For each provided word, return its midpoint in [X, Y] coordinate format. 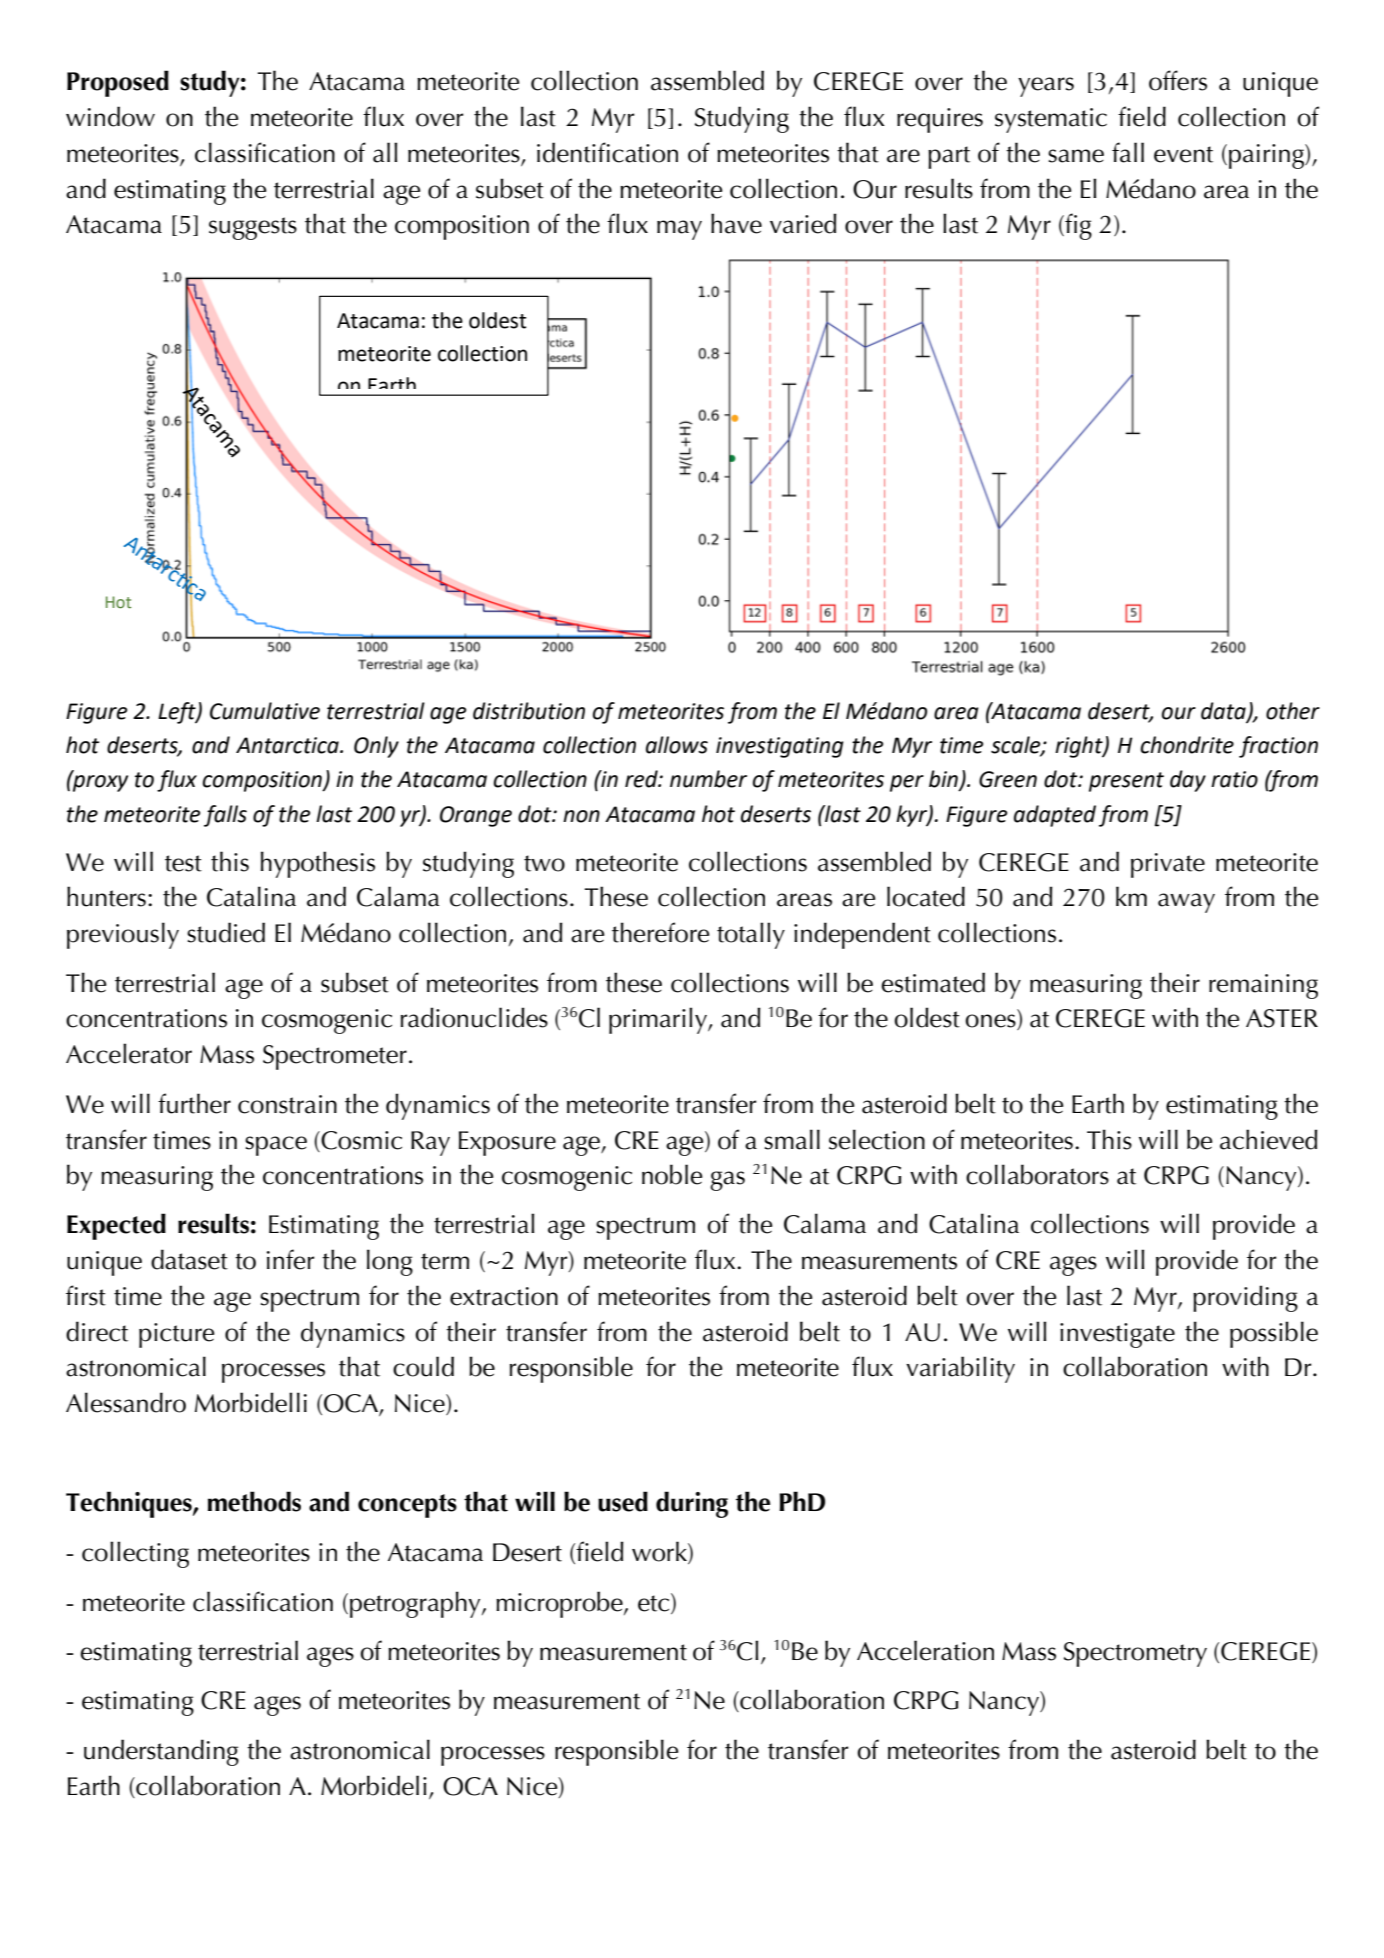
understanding [161, 1752]
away [1186, 903]
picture [176, 1335]
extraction [504, 1296]
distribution [529, 711]
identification [607, 152]
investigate [1117, 1335]
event [1183, 154]
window [110, 116]
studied [226, 932]
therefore [660, 932]
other [1293, 711]
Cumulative [265, 711]
